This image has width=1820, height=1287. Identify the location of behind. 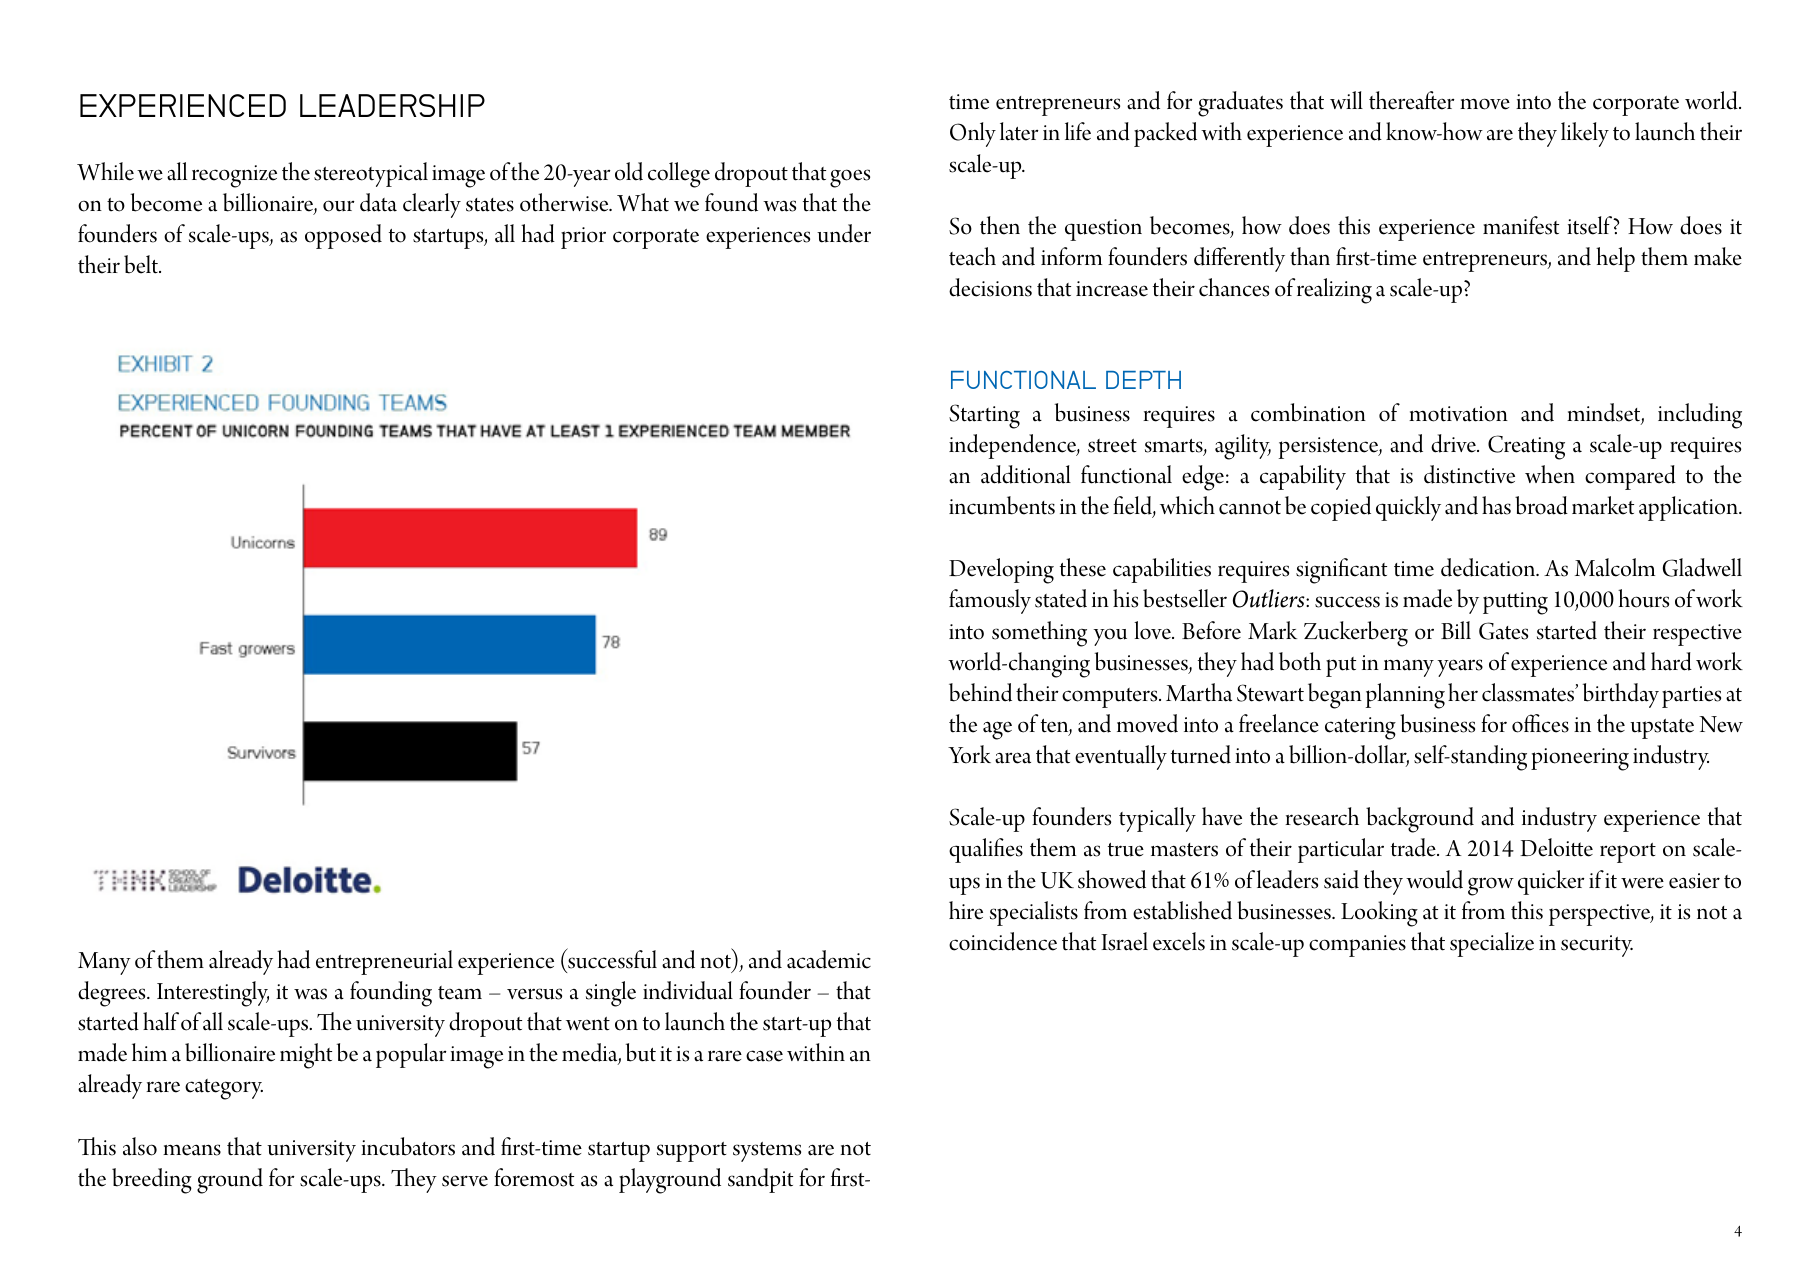
(980, 692).
